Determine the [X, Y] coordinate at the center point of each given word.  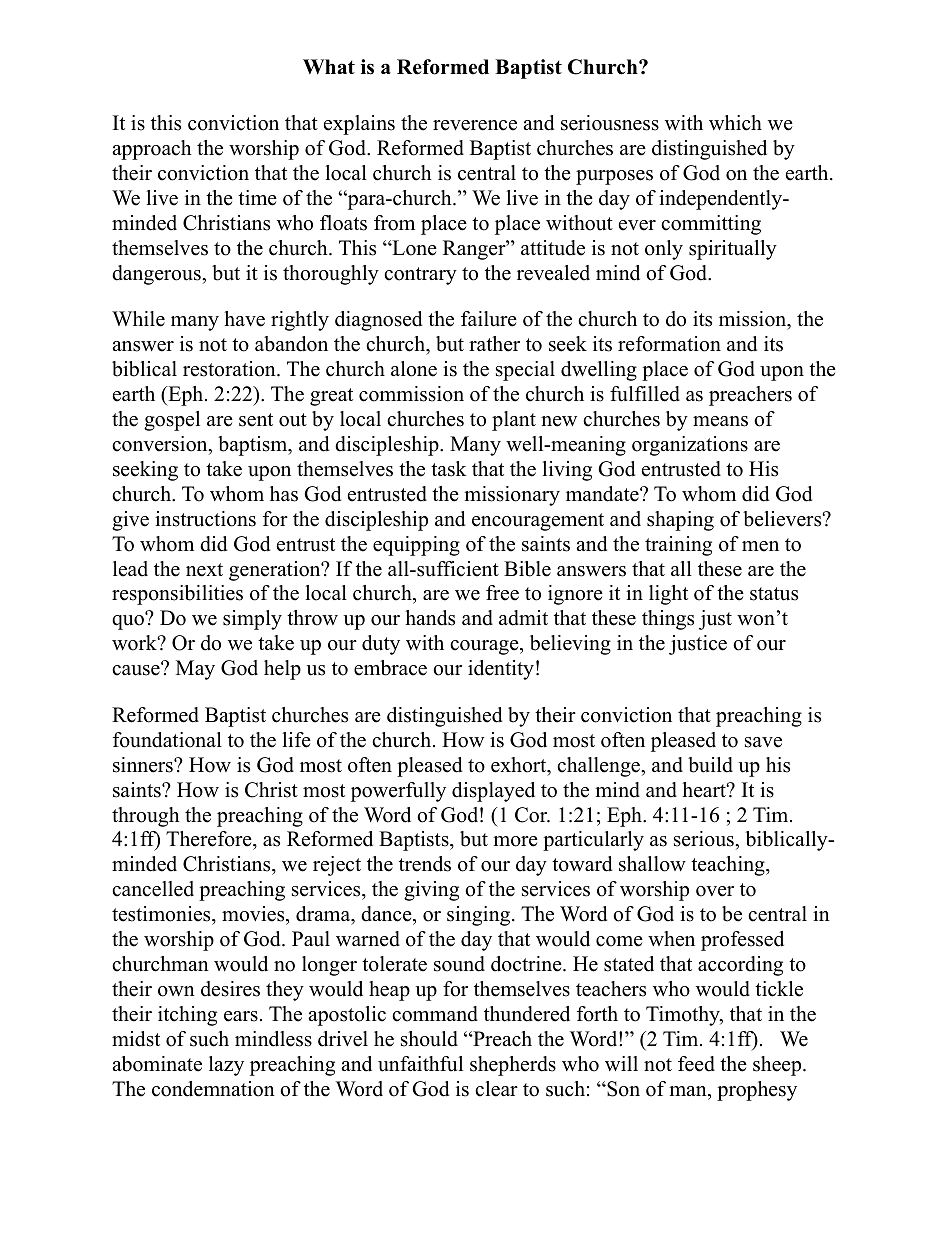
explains [359, 125]
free [502, 593]
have [244, 319]
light [668, 595]
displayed [493, 792]
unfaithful [420, 1064]
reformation [669, 344]
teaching [729, 866]
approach [152, 150]
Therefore [210, 840]
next [204, 570]
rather [494, 344]
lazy [226, 1066]
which [735, 123]
